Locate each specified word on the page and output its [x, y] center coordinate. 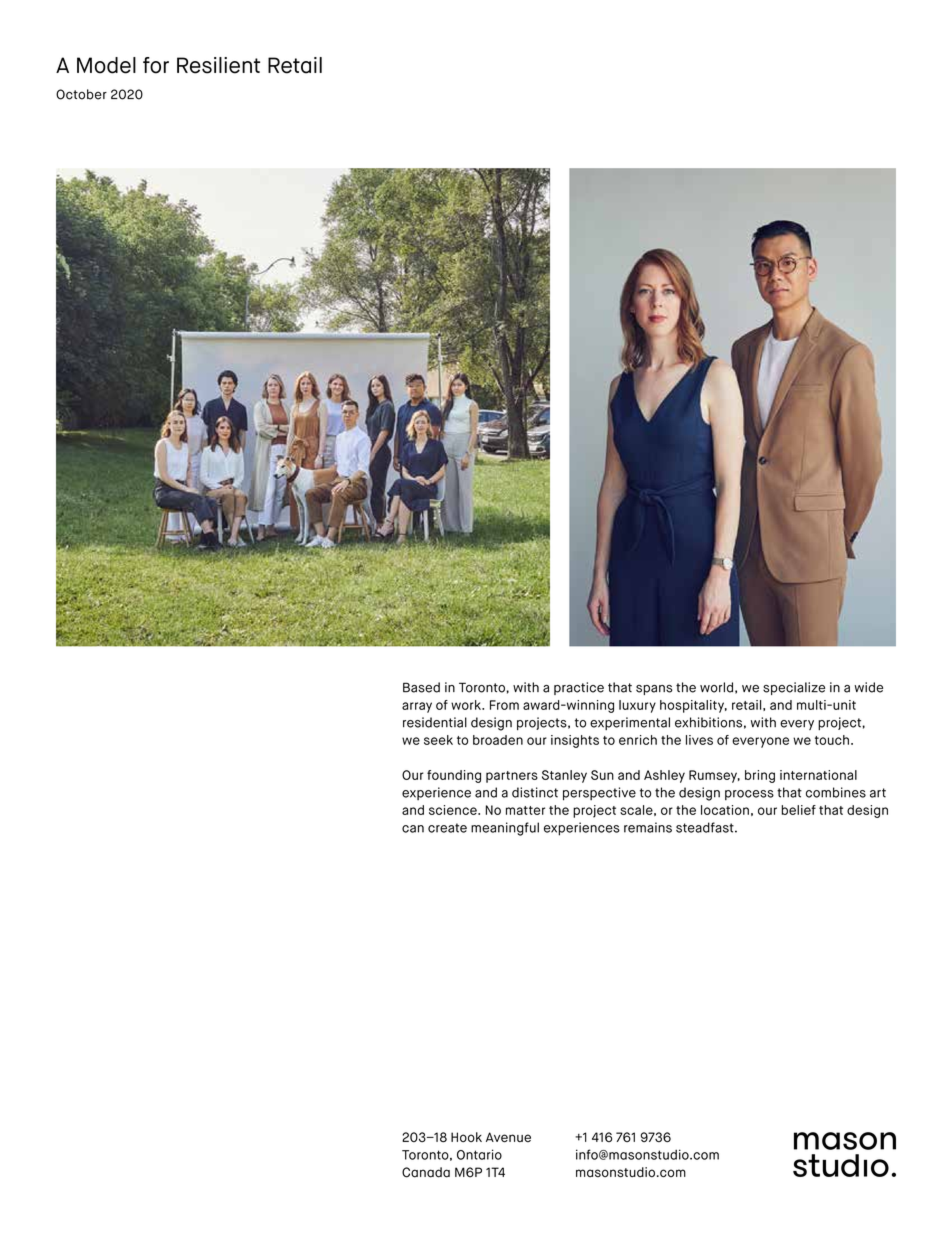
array [417, 707]
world [716, 687]
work [467, 705]
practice [579, 688]
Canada [426, 1172]
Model [106, 65]
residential [435, 722]
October [81, 94]
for [156, 65]
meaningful [505, 829]
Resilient [218, 65]
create [447, 828]
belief [799, 810]
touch [832, 740]
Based [421, 687]
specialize [794, 688]
